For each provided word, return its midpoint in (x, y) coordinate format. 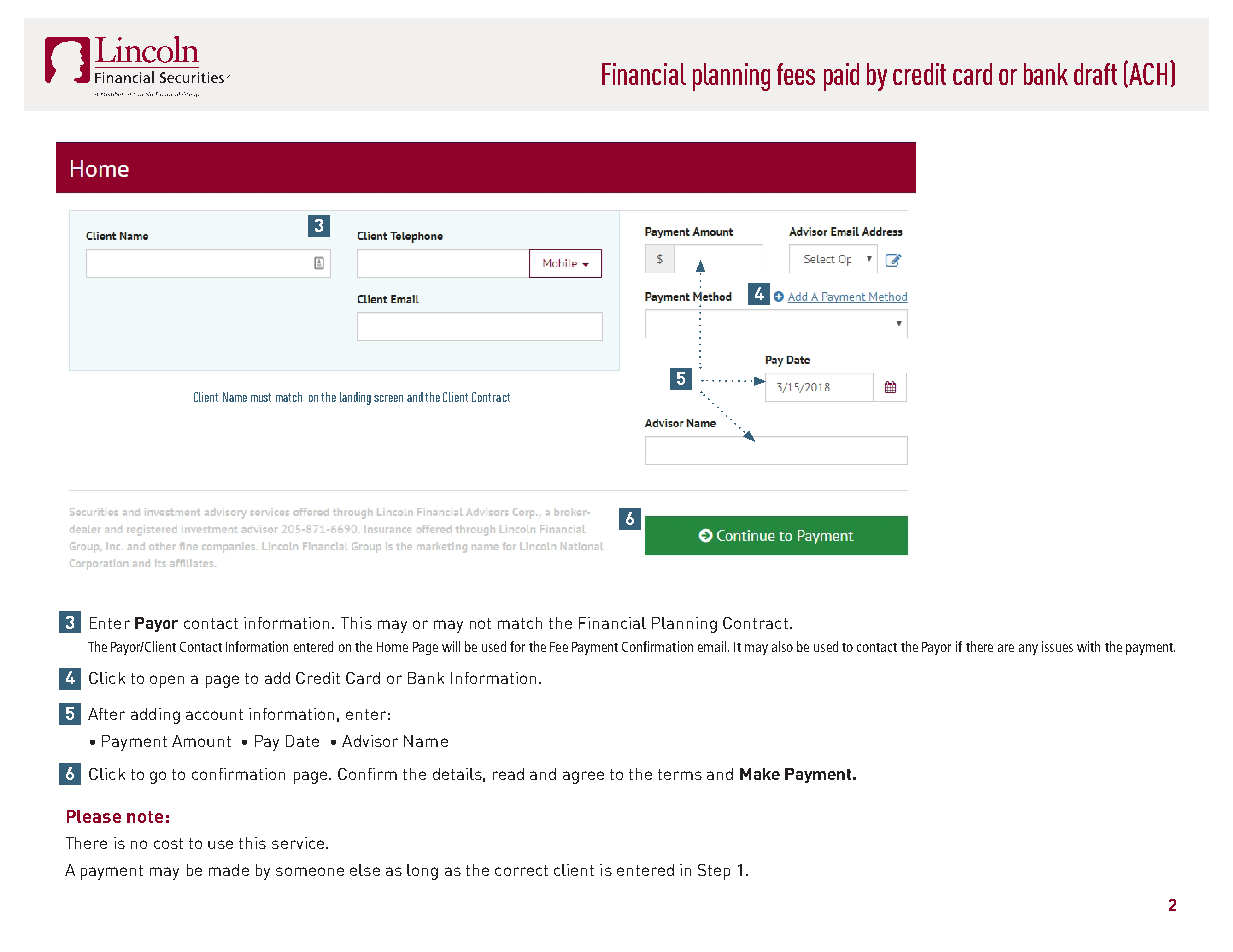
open (167, 681)
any (1028, 649)
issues (1057, 646)
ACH (1148, 74)
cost (168, 843)
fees (796, 74)
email (713, 646)
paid (841, 77)
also (782, 646)
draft (1095, 74)
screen (388, 398)
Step (714, 872)
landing (355, 398)
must (261, 397)
